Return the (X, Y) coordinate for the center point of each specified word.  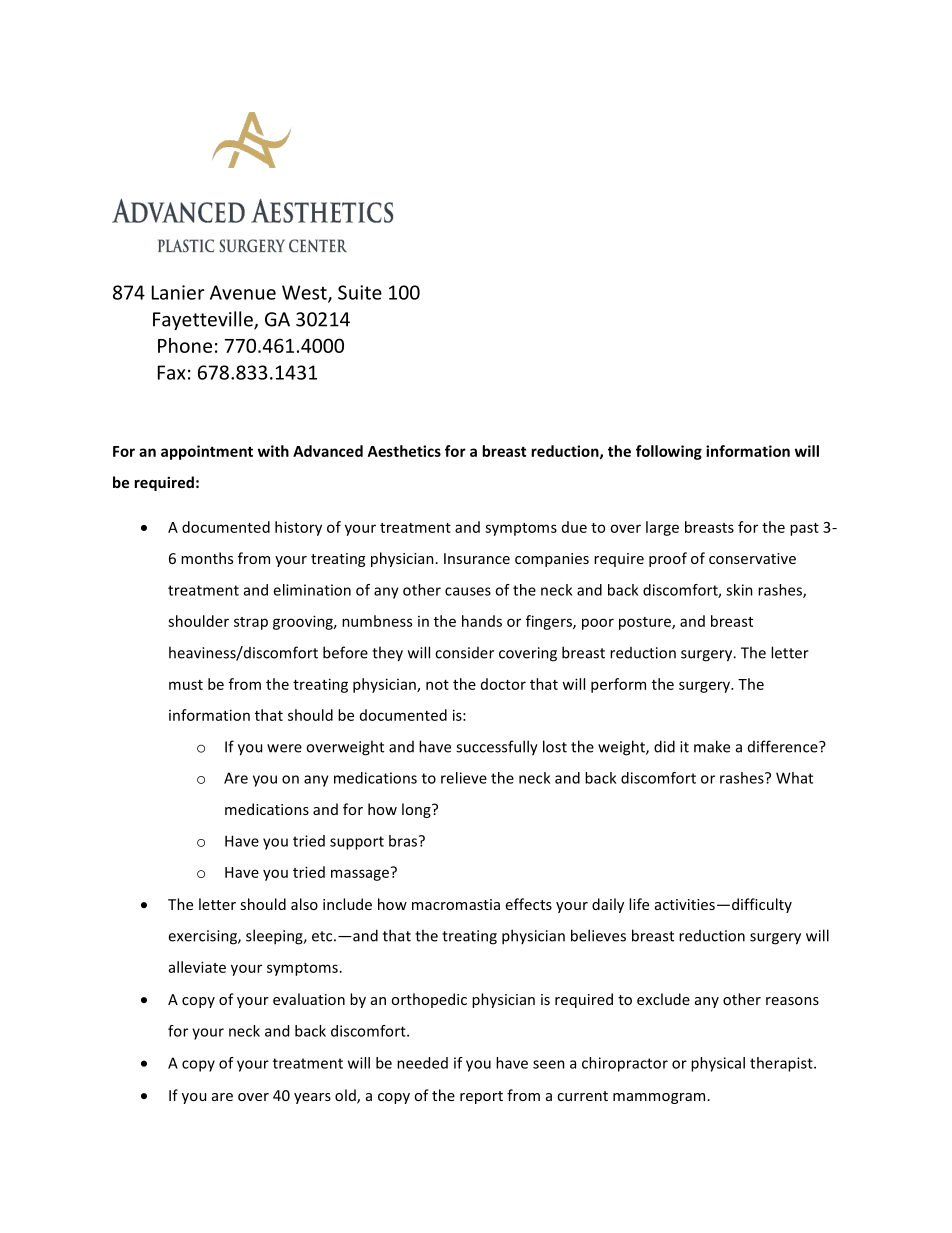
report (481, 1097)
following (669, 452)
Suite (360, 292)
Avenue (243, 292)
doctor (503, 684)
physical (718, 1064)
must (186, 685)
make (712, 746)
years (312, 1098)
